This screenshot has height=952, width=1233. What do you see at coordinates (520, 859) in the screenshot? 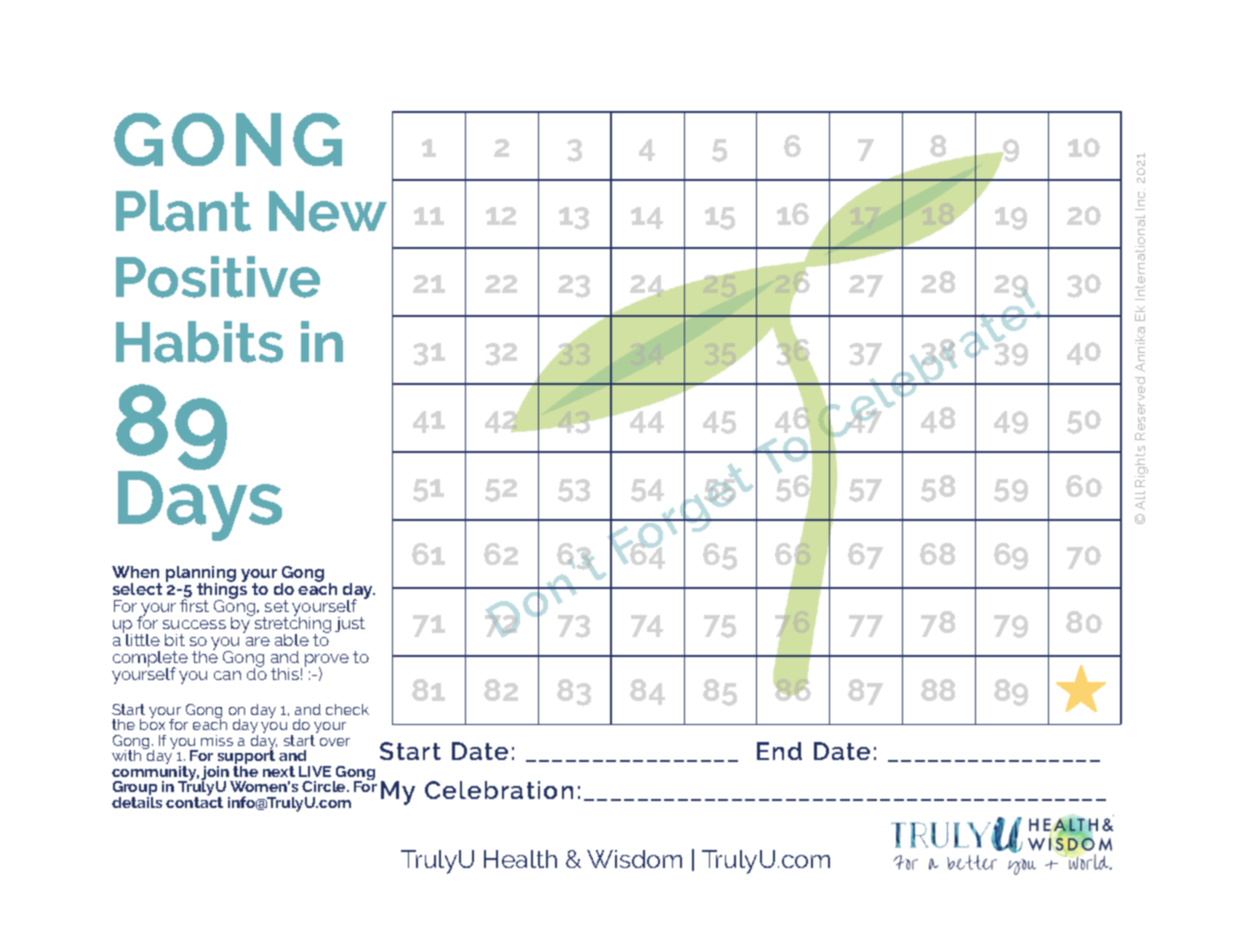
I see `Health` at bounding box center [520, 859].
